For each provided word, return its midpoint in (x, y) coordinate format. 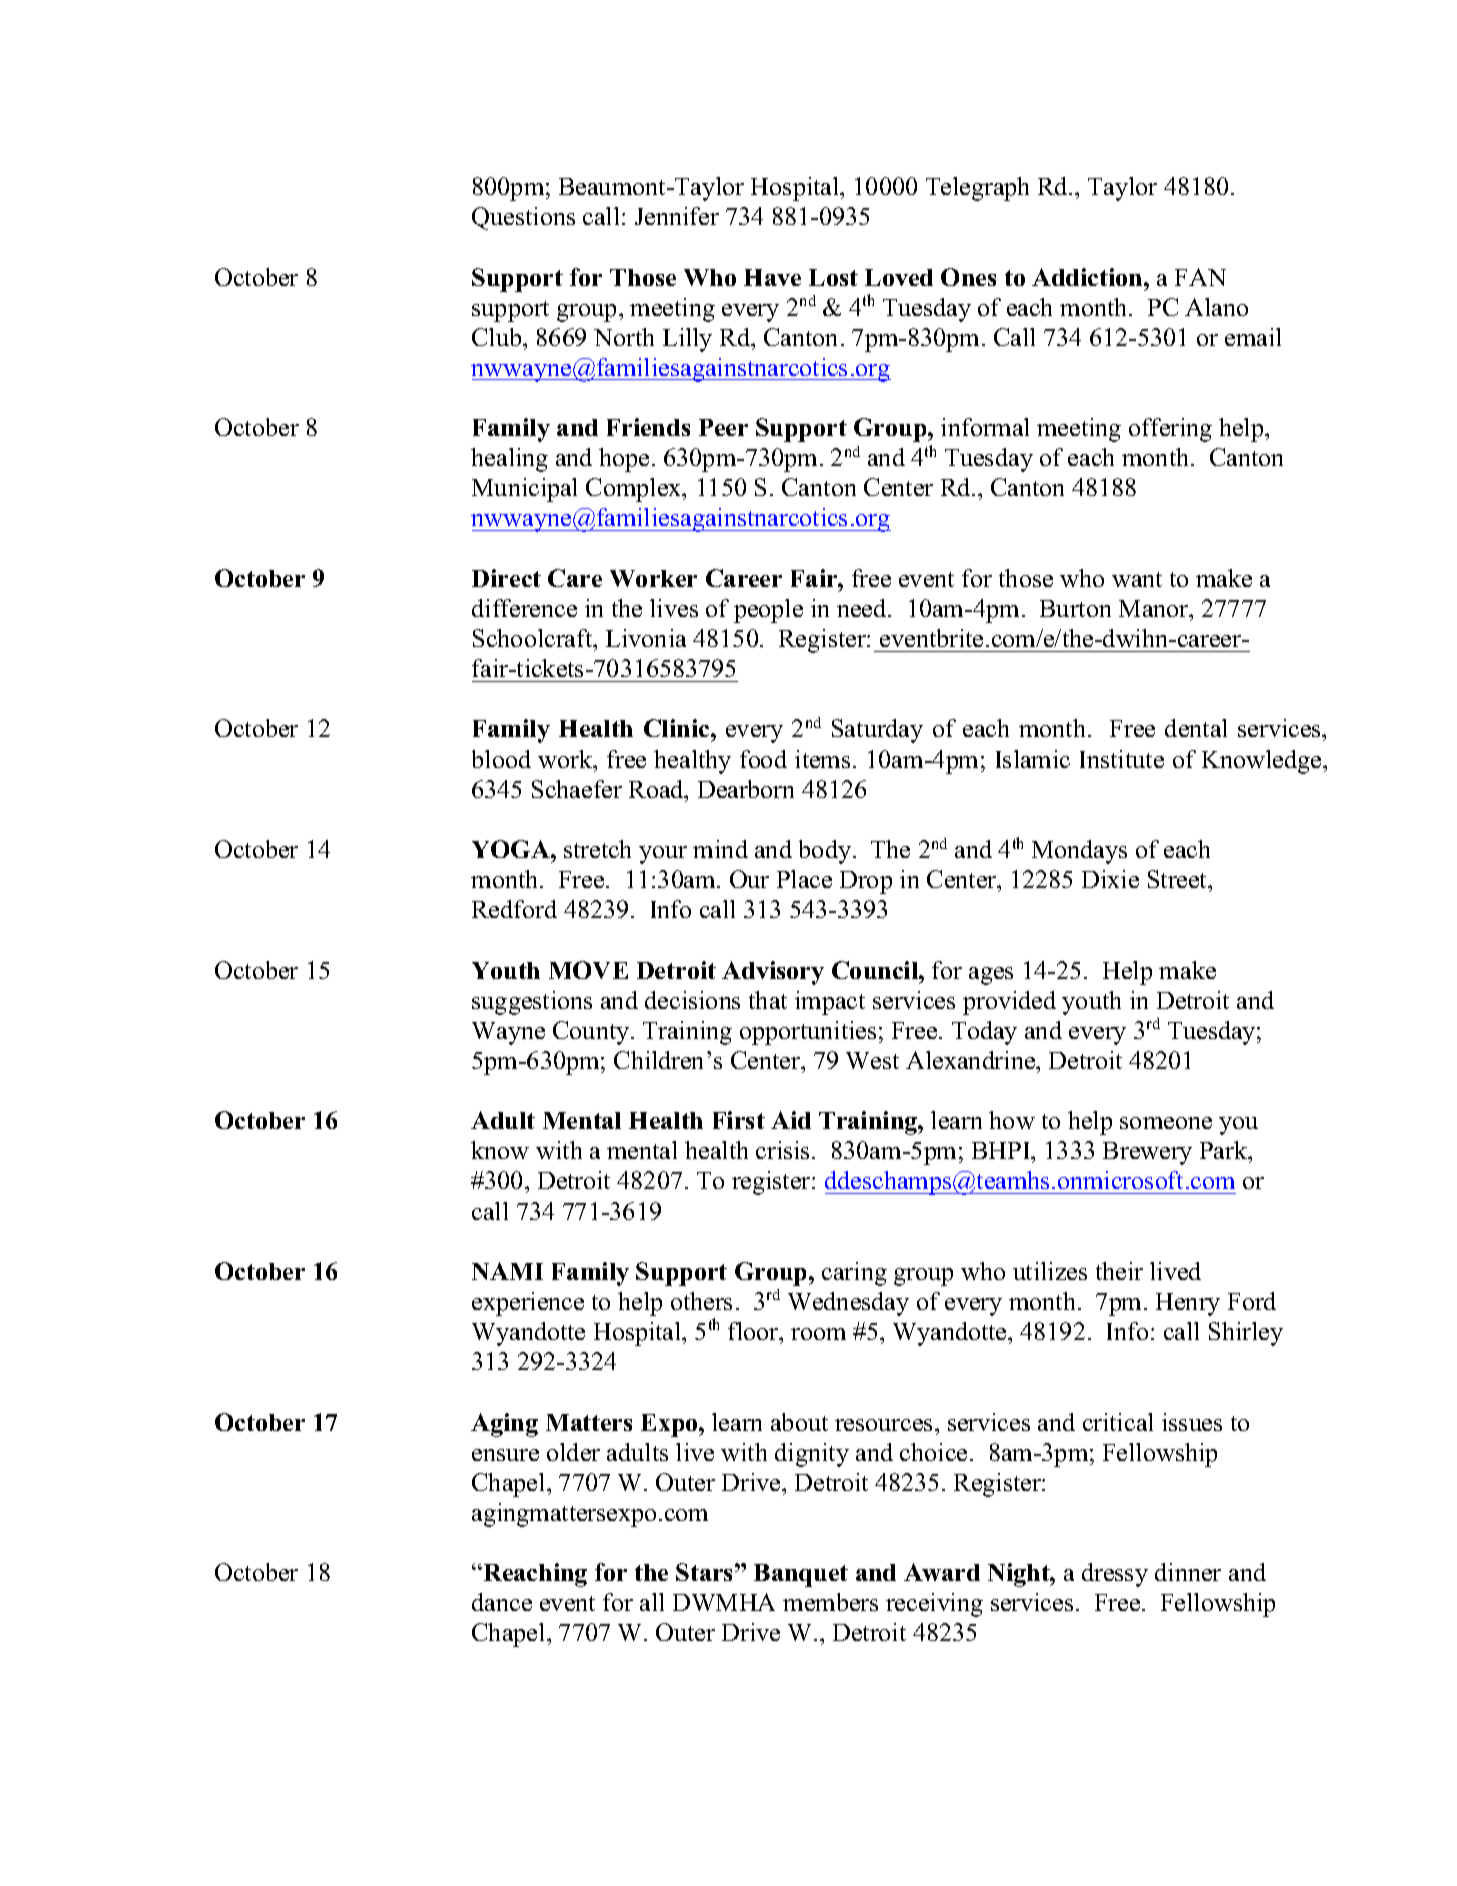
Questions (523, 218)
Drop (866, 882)
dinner (1188, 1572)
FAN (1200, 277)
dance (502, 1602)
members (830, 1602)
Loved (899, 277)
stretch (597, 849)
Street (1179, 879)
